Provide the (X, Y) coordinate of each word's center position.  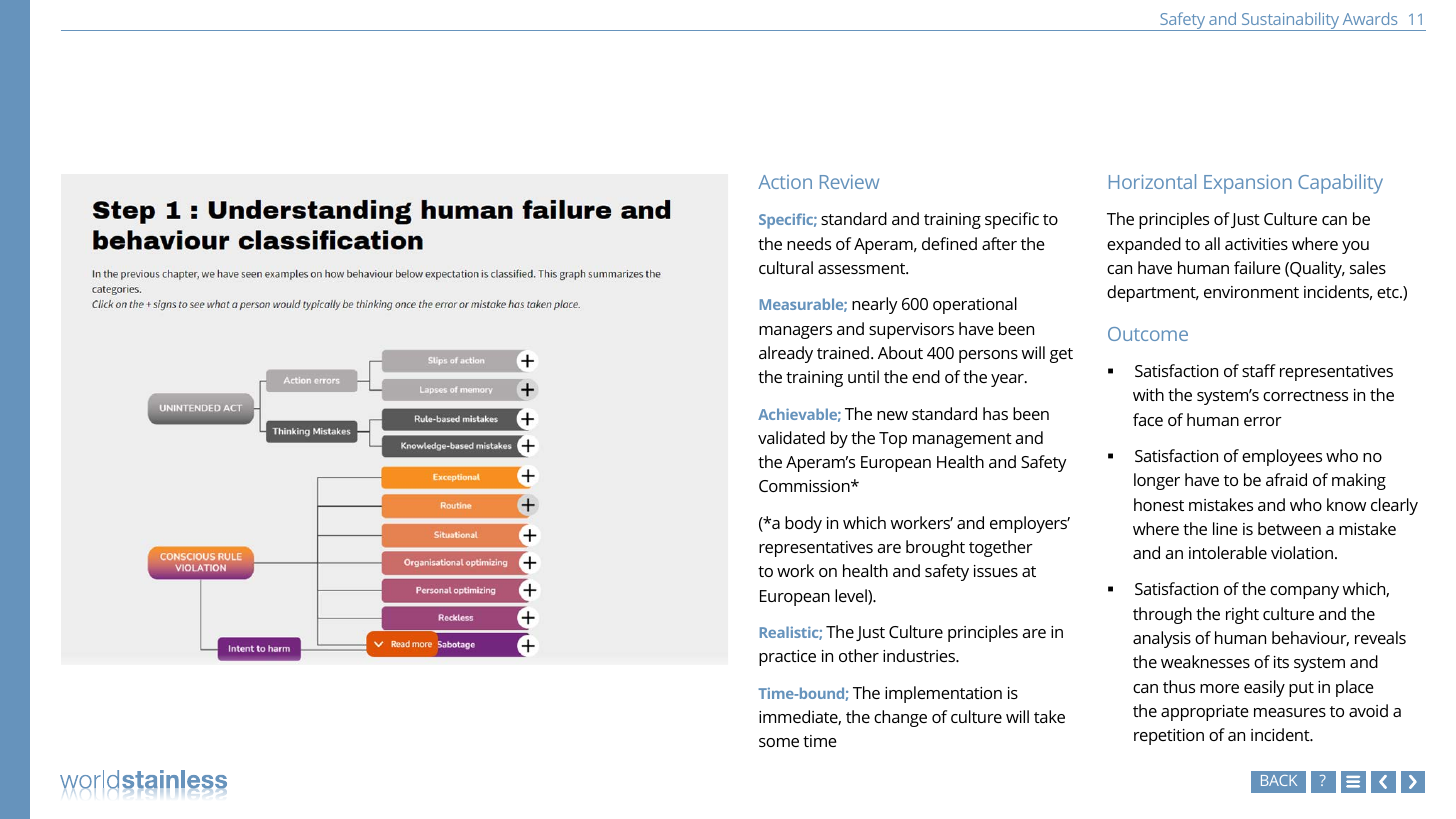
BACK (1279, 780)
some (779, 742)
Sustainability (1290, 21)
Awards (1370, 18)
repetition (1169, 737)
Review (849, 182)
